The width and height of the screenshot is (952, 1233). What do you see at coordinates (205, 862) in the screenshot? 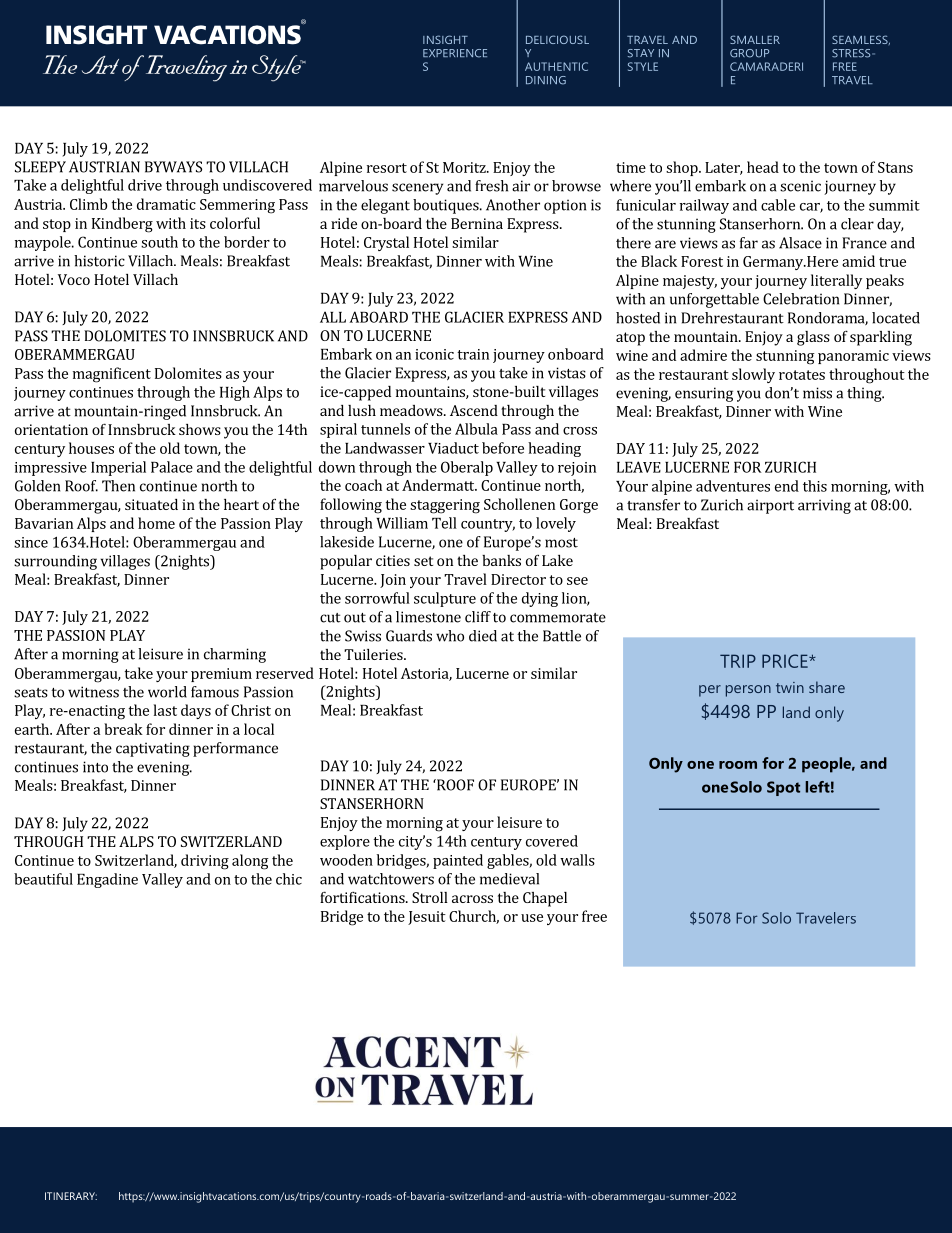
I see `driving` at bounding box center [205, 862].
